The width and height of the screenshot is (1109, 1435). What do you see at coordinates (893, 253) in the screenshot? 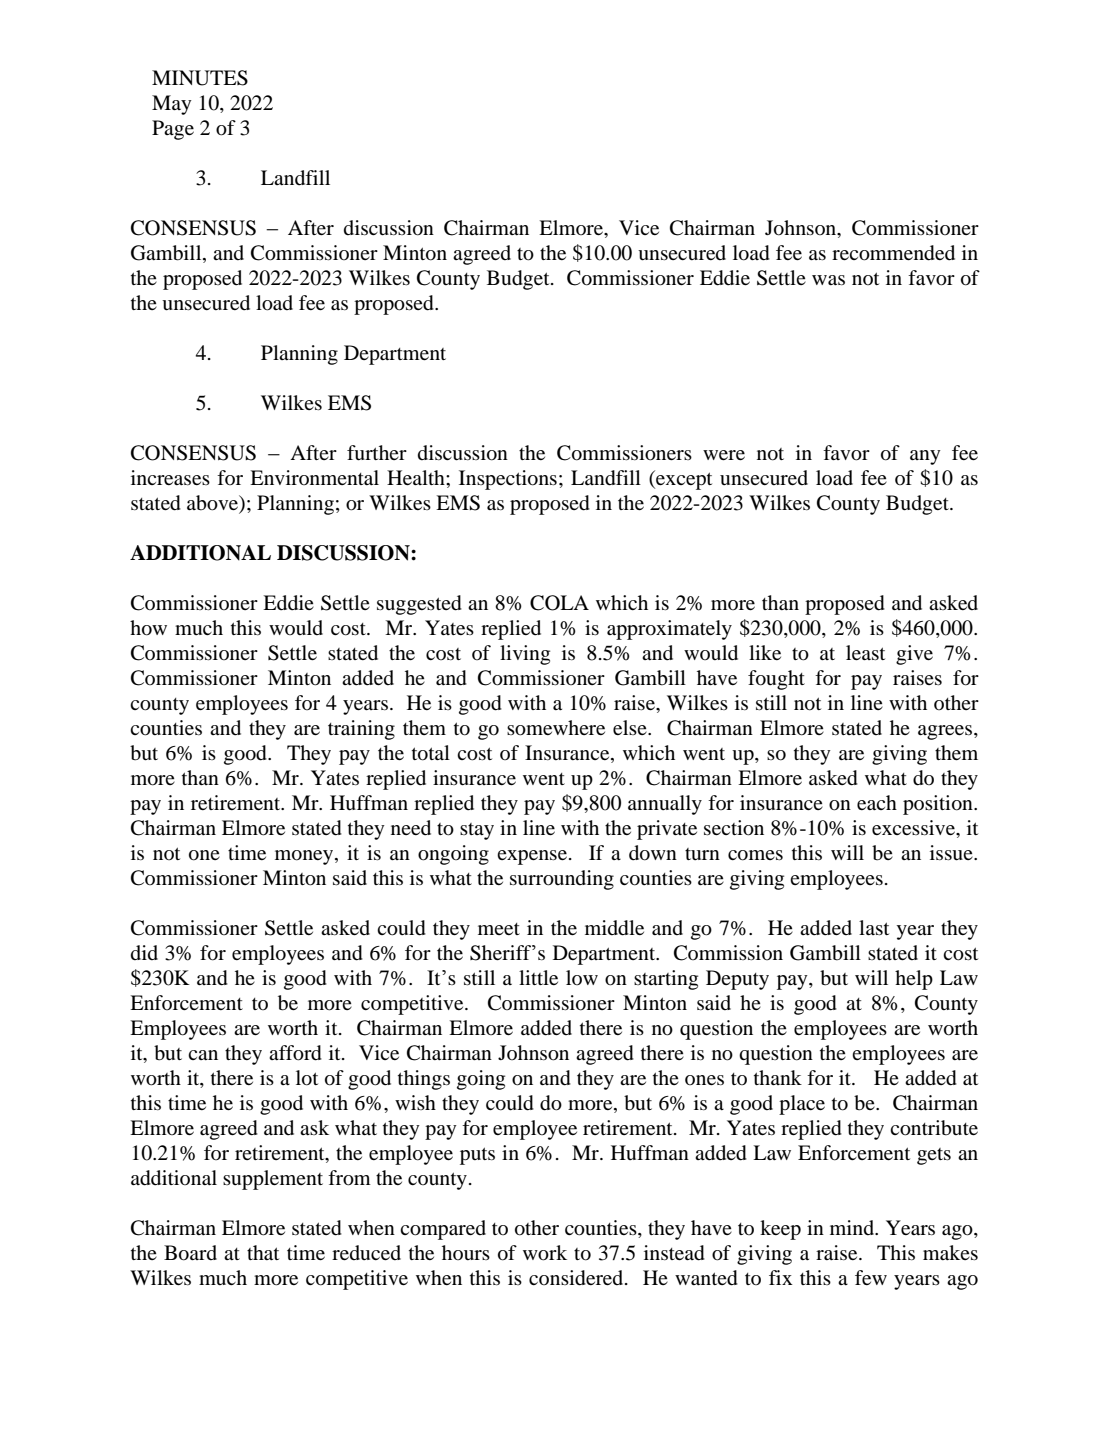
I see `recommended` at bounding box center [893, 253].
